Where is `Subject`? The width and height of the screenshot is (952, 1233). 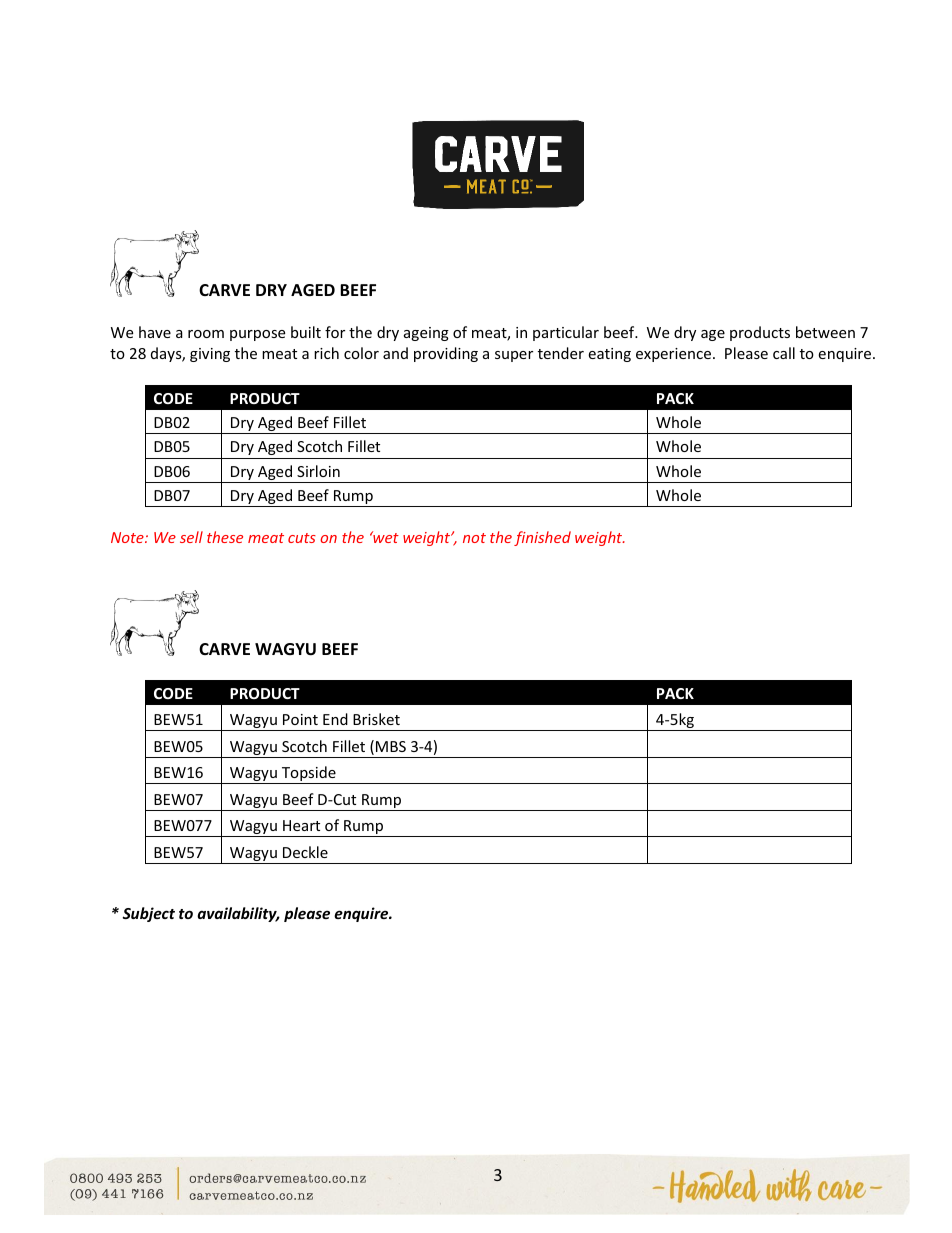
Subject is located at coordinates (149, 914).
